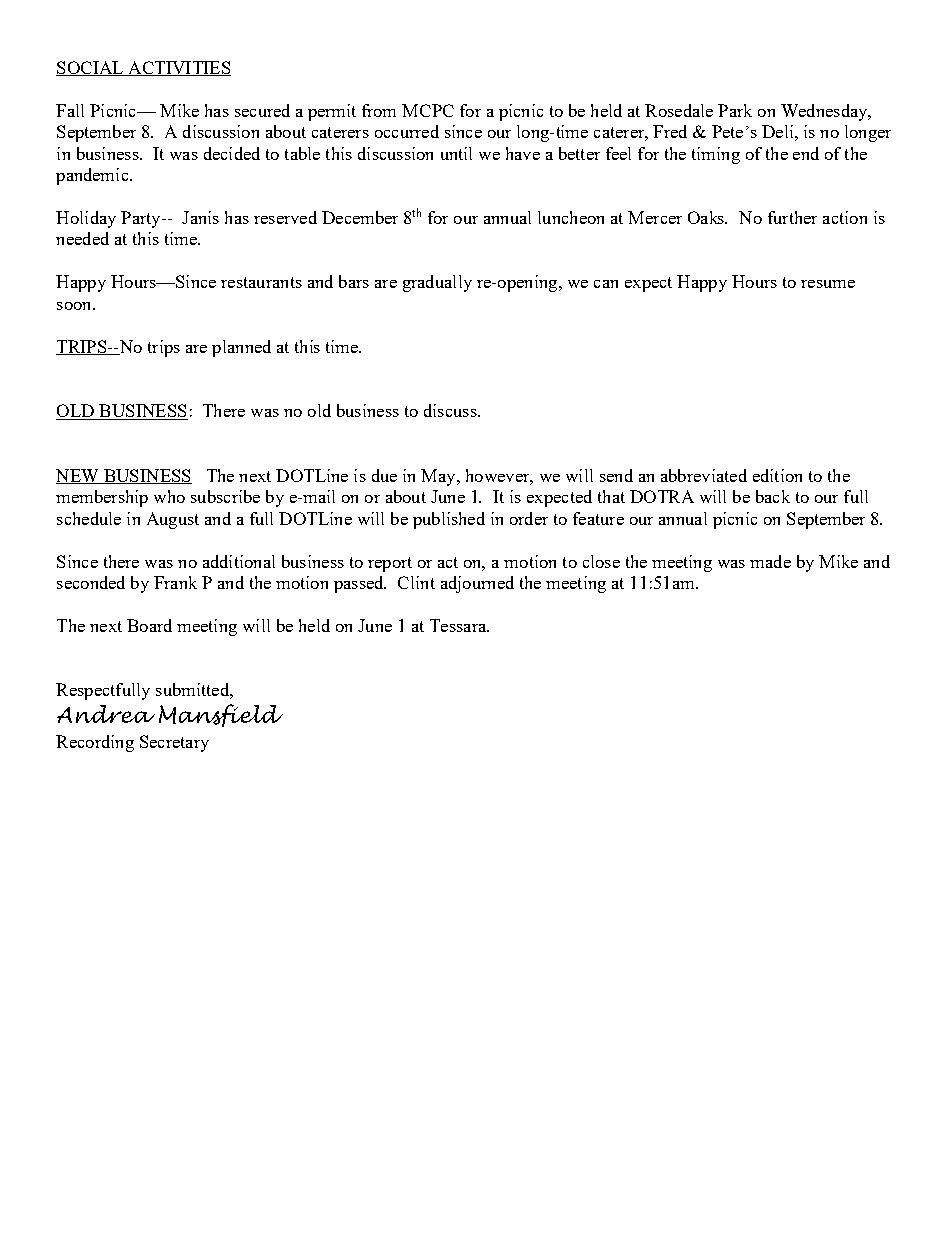 The image size is (952, 1233). I want to click on passed, so click(360, 584).
